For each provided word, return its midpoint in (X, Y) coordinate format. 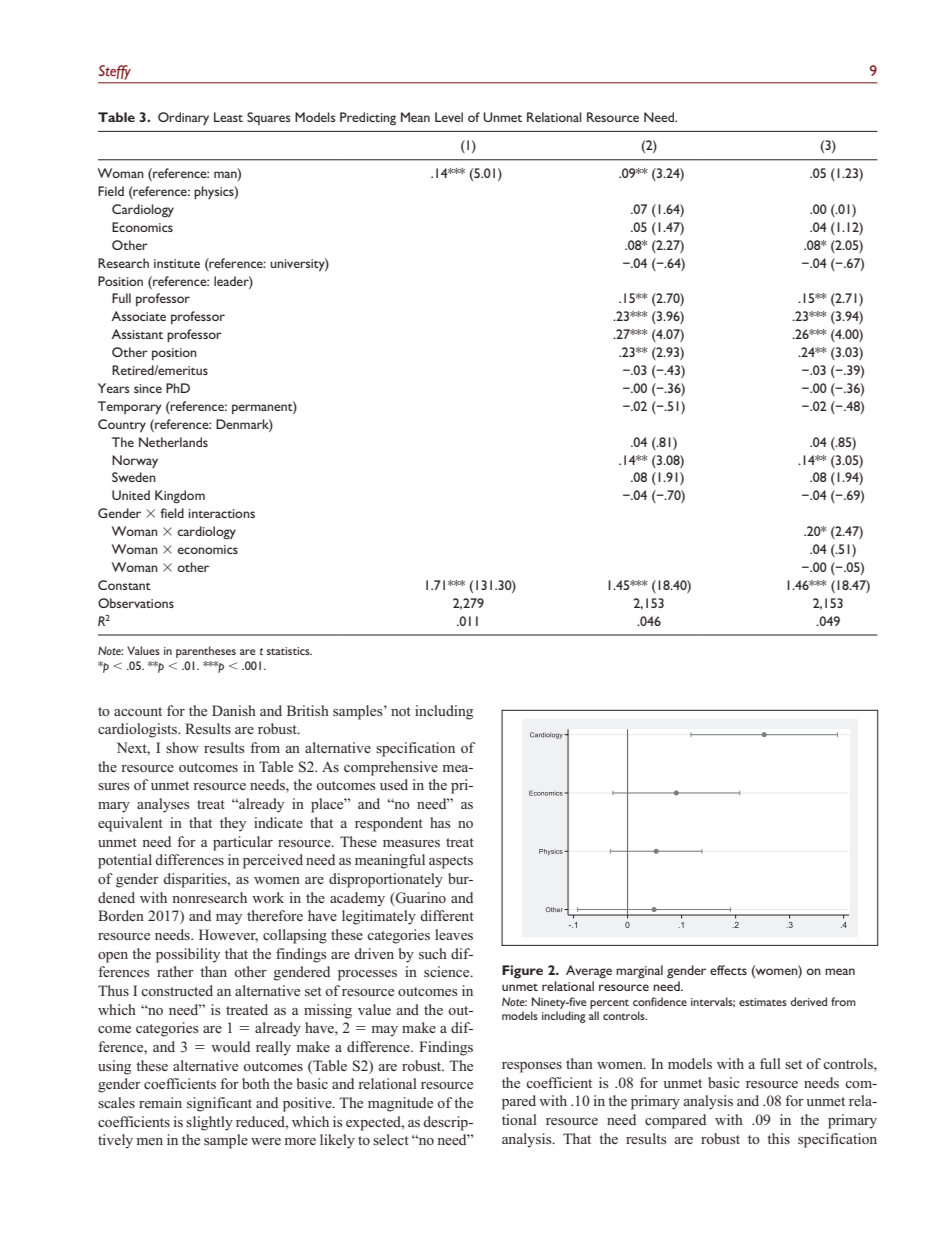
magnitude (400, 1104)
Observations (136, 603)
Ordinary (183, 118)
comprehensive (391, 768)
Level (449, 117)
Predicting (368, 118)
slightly (209, 1123)
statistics (289, 651)
